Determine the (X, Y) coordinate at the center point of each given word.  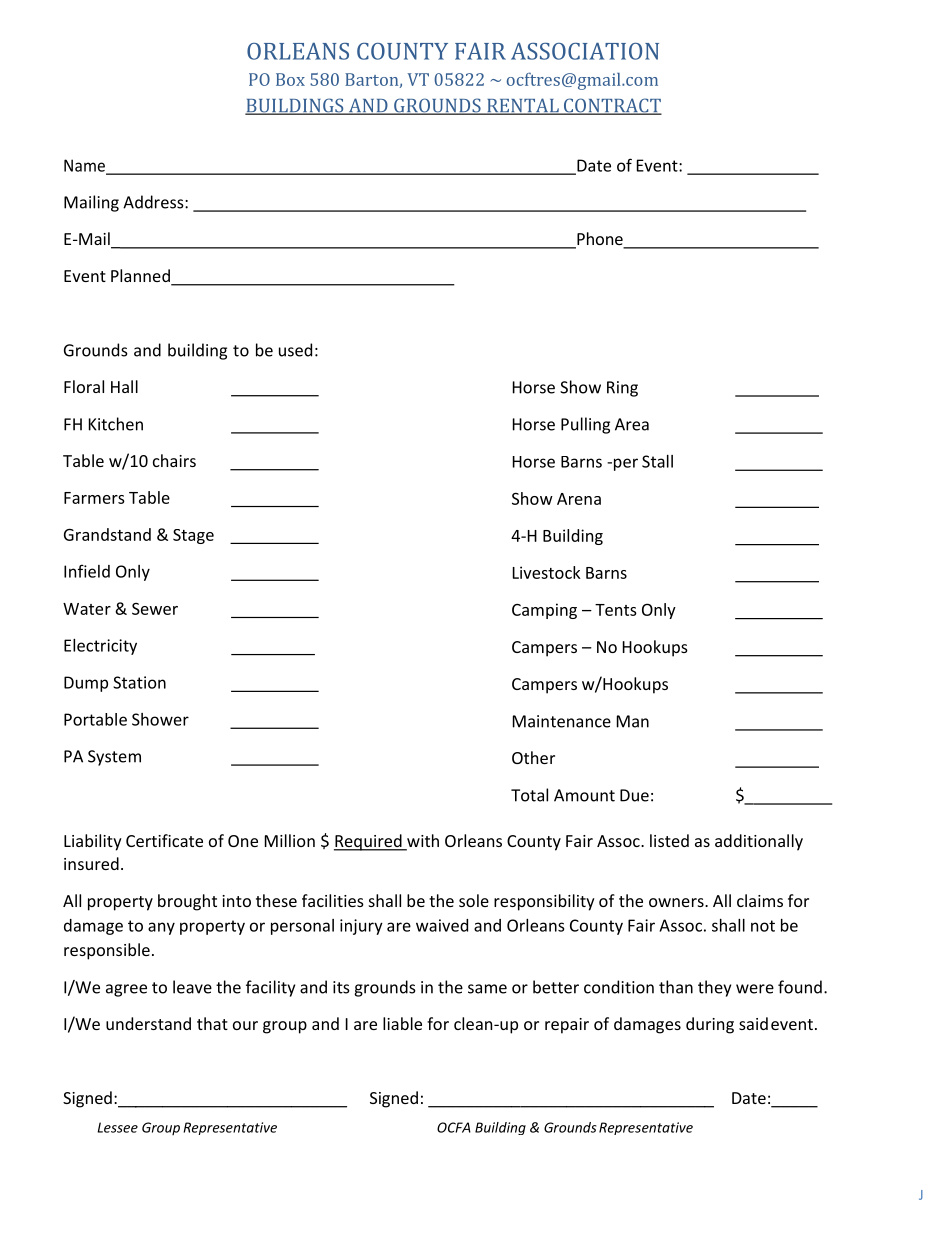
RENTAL (523, 106)
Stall (657, 461)
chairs (174, 460)
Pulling (585, 425)
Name (85, 166)
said (753, 1023)
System (114, 758)
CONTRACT (611, 106)
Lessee (117, 1127)
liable (402, 1023)
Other (533, 757)
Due (634, 795)
